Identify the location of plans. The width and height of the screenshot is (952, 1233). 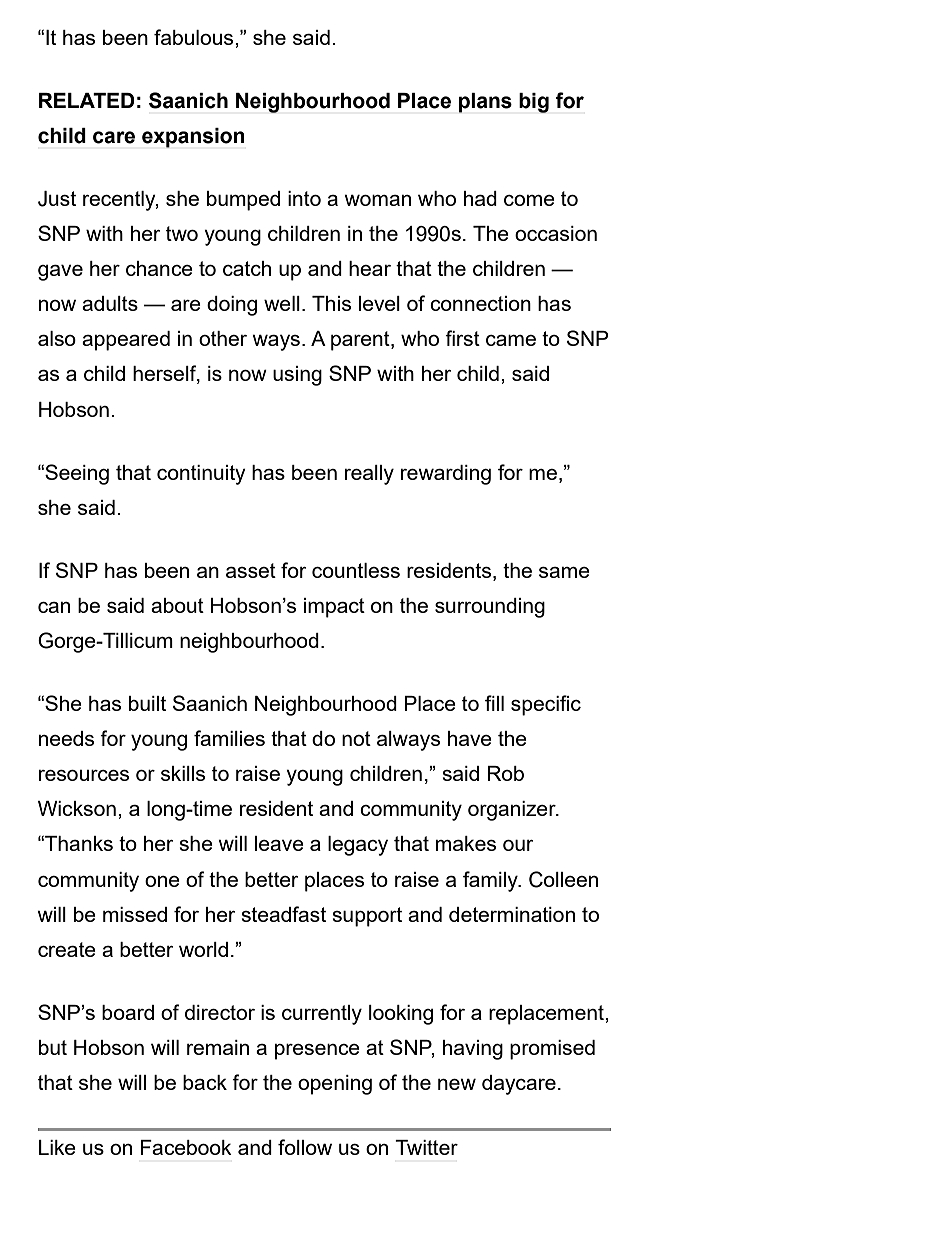
(485, 103).
